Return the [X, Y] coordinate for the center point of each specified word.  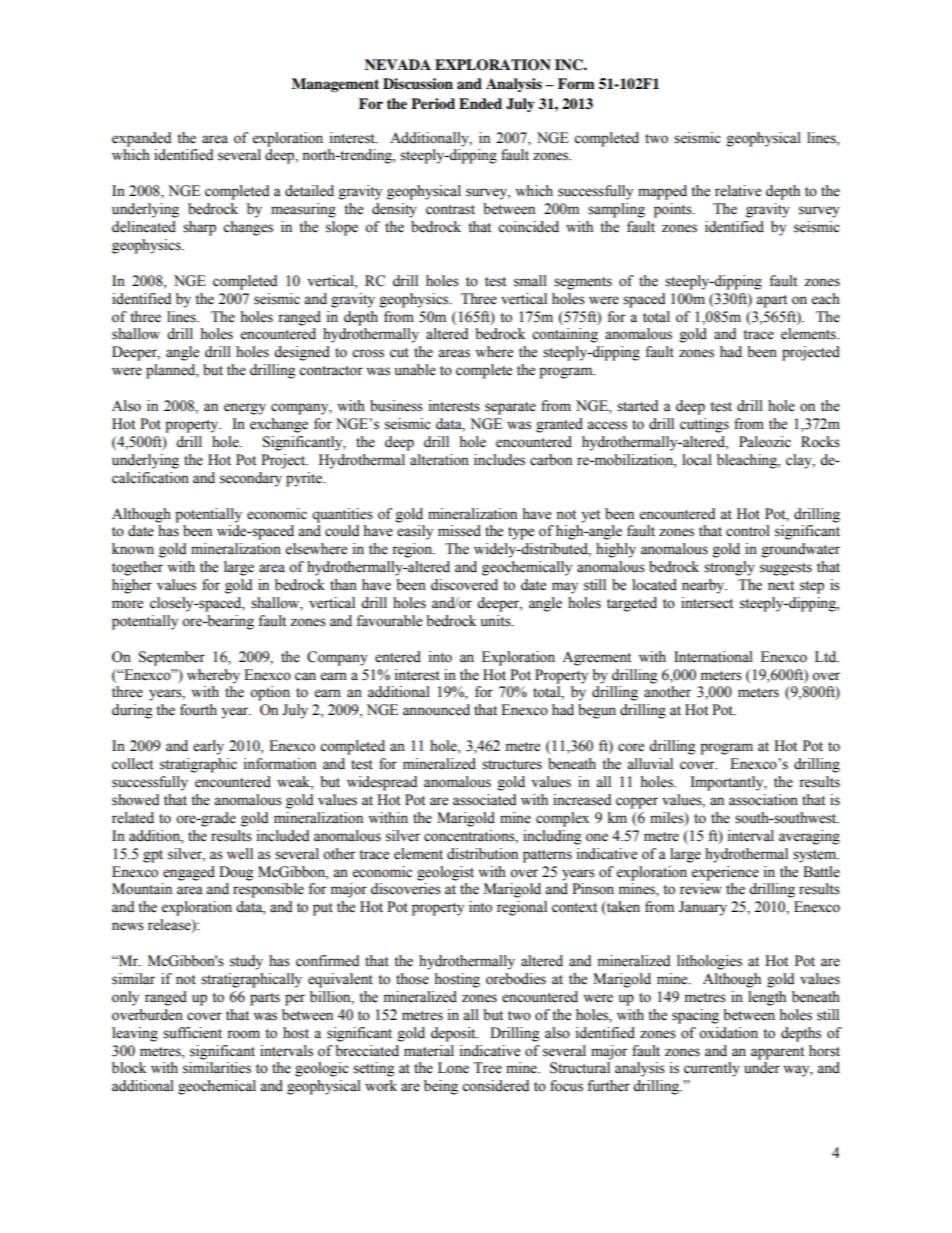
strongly [729, 568]
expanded [141, 139]
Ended [480, 104]
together [137, 568]
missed [459, 531]
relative [738, 191]
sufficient [192, 1033]
